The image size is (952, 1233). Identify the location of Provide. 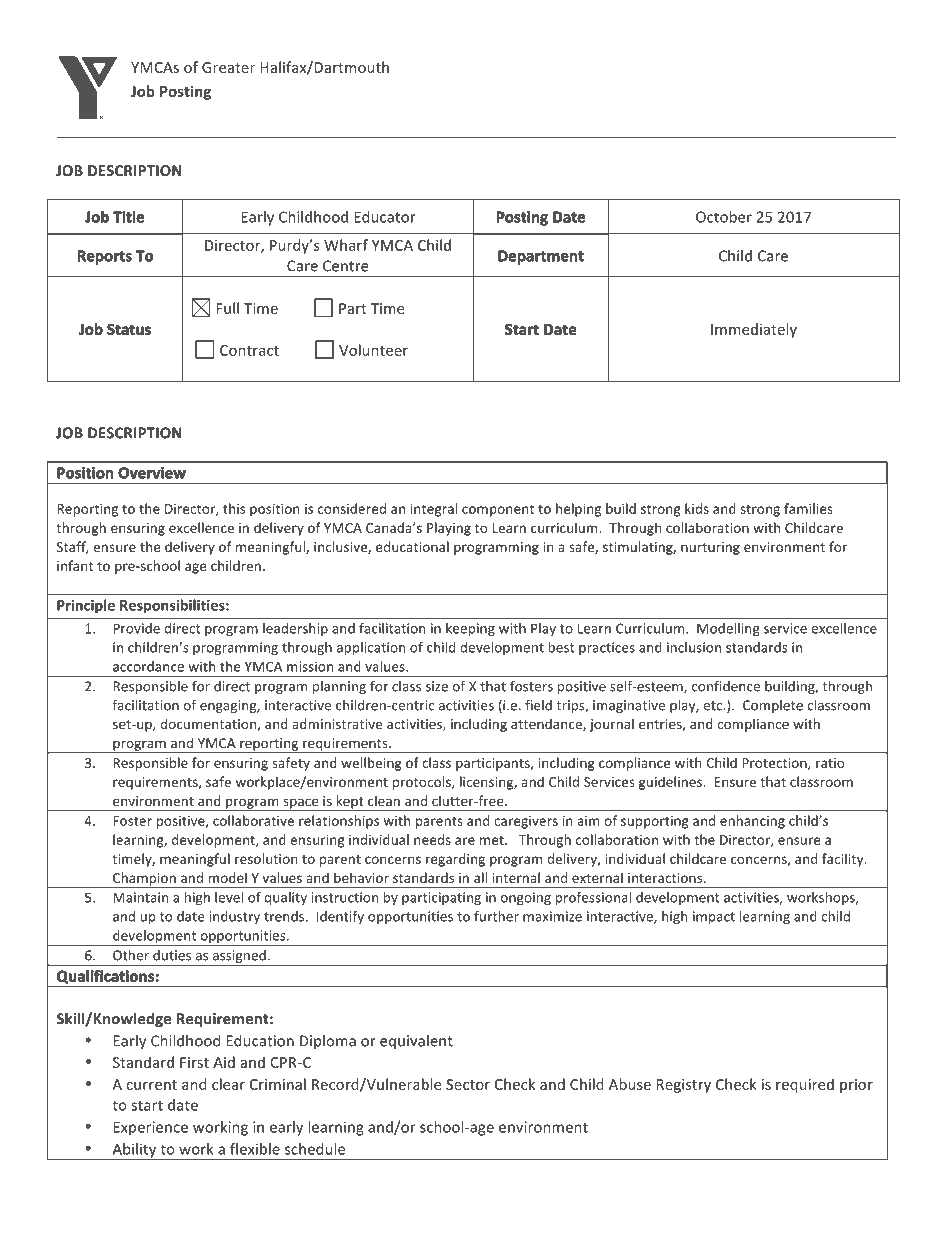
(136, 628).
